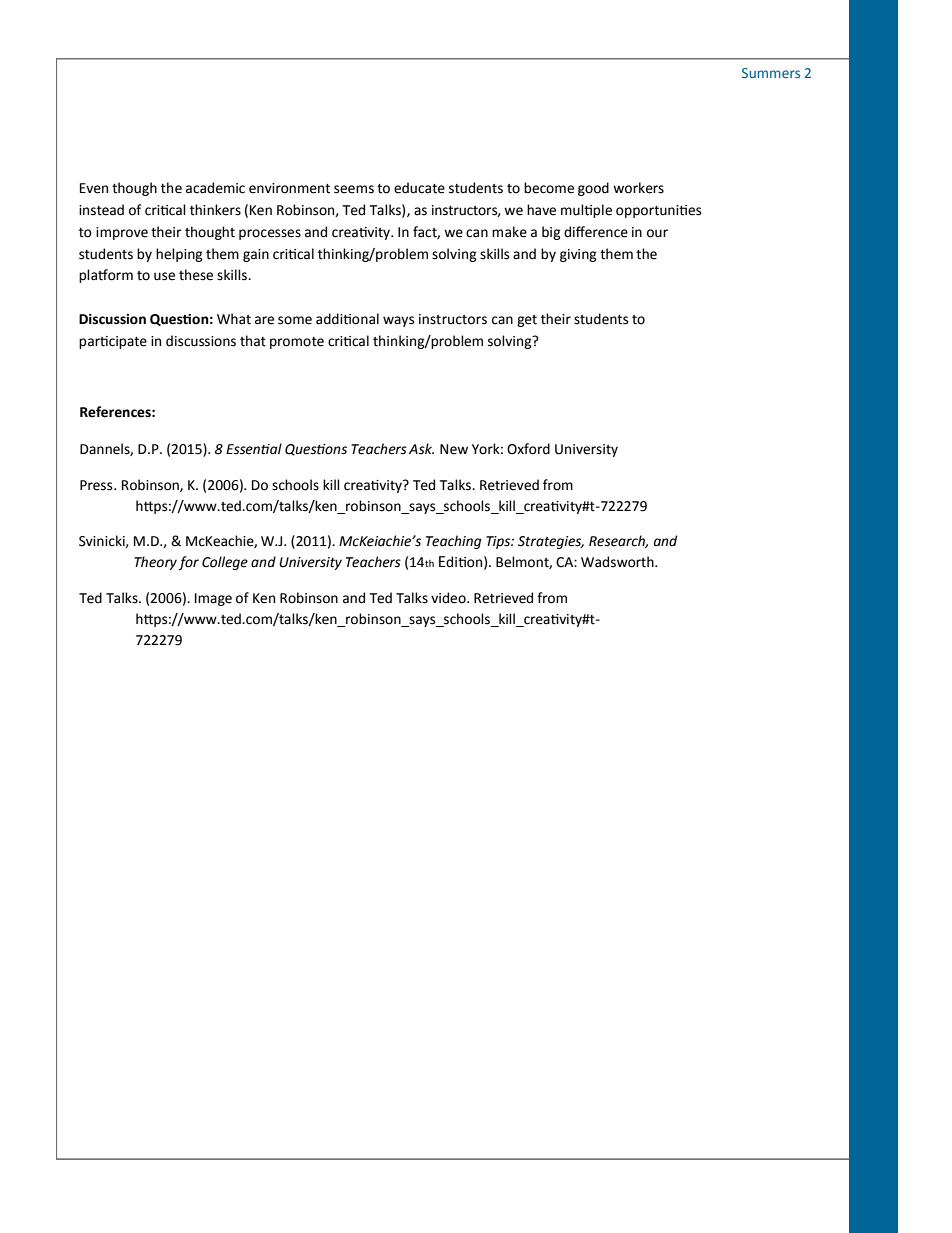  I want to click on giving, so click(578, 255).
